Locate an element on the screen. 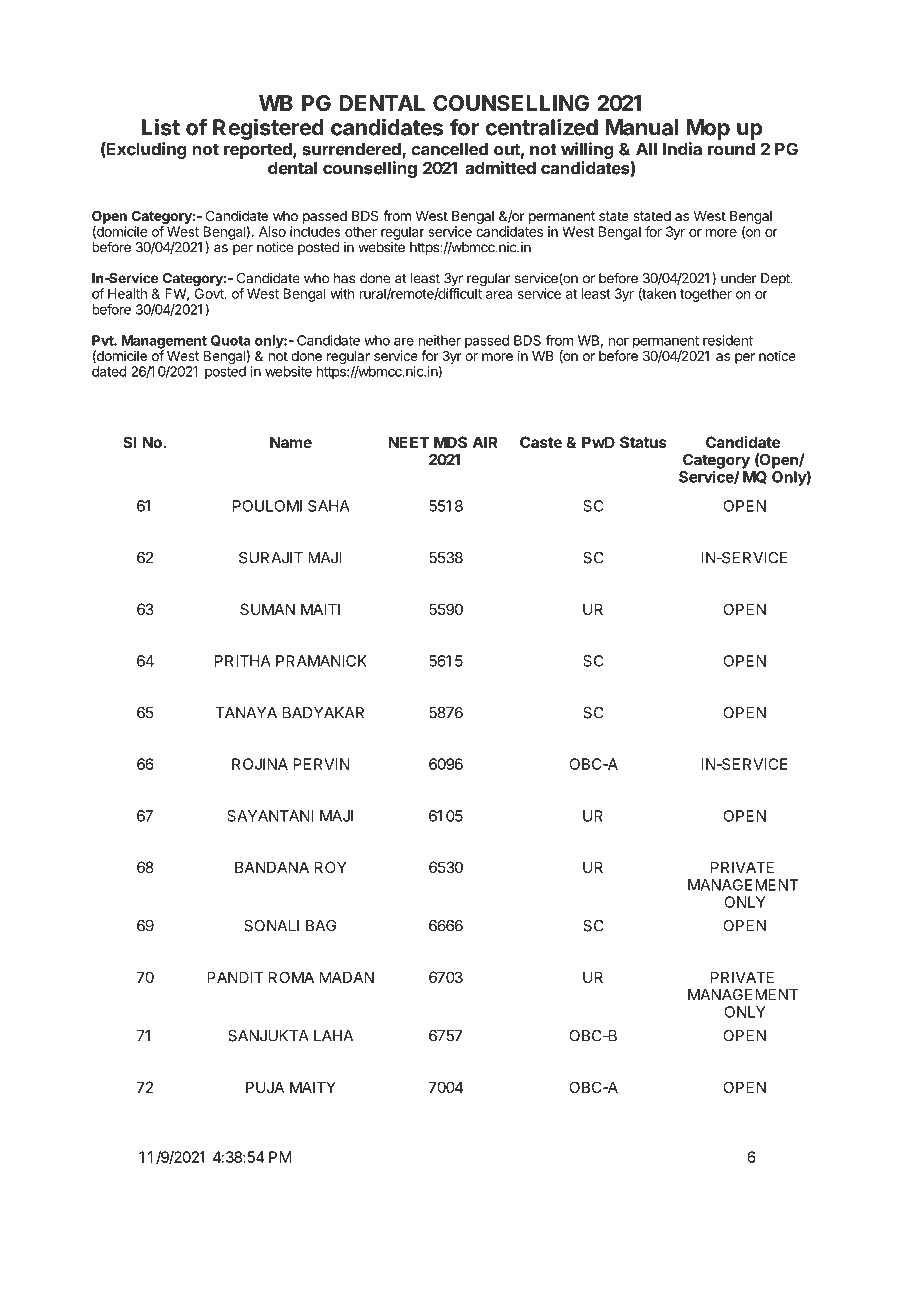 This screenshot has width=924, height=1308. ROY is located at coordinates (330, 867).
